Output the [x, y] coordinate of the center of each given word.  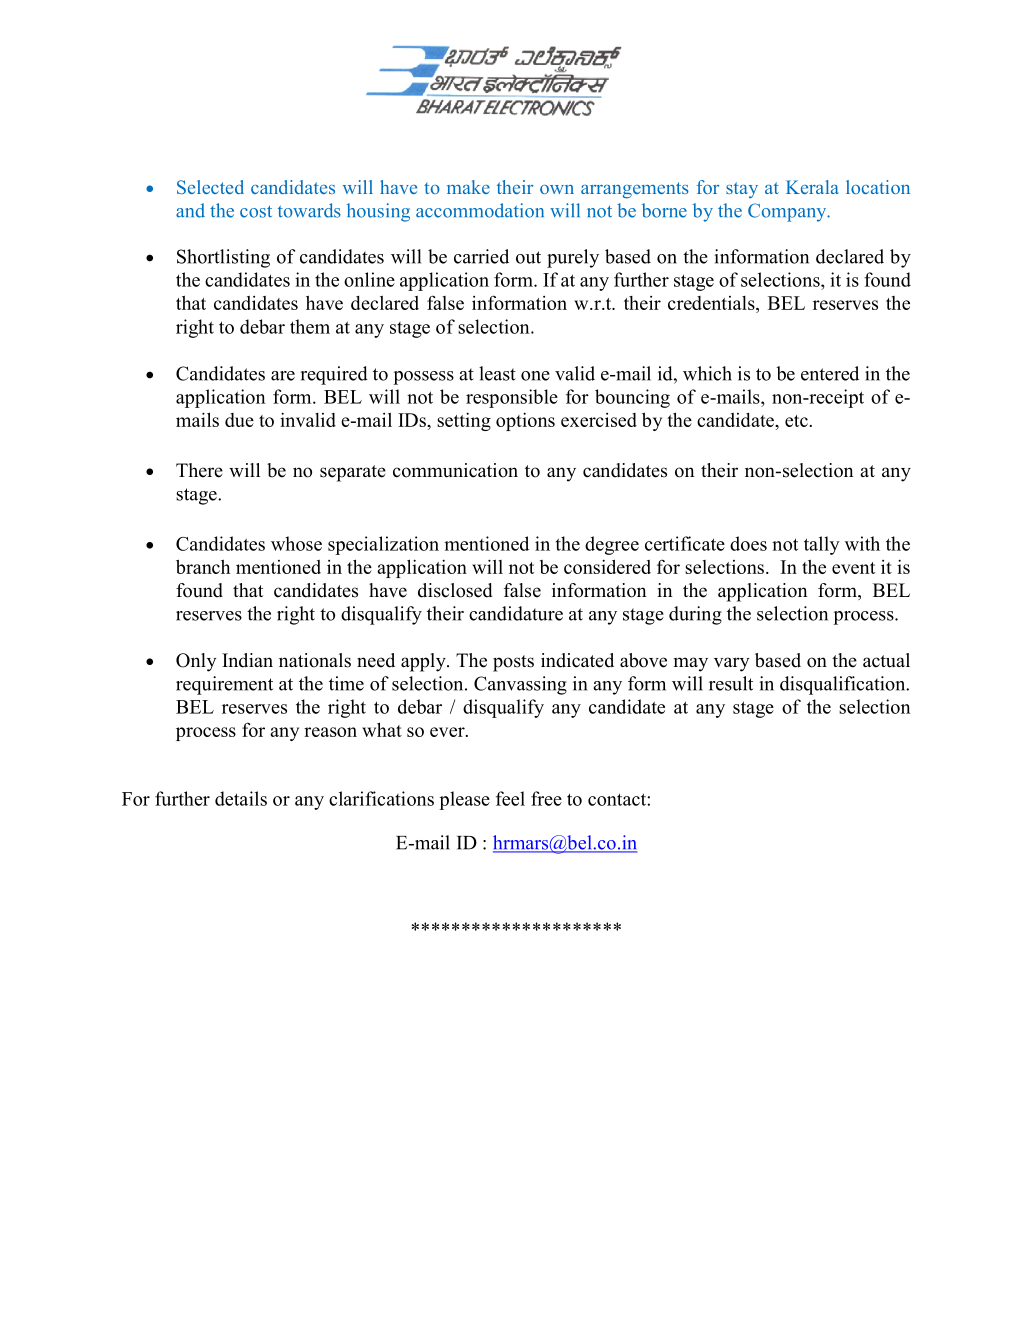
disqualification [844, 685]
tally [822, 545]
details [241, 798]
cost [256, 211]
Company [788, 212]
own [557, 189]
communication [455, 470]
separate [353, 473]
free [546, 798]
